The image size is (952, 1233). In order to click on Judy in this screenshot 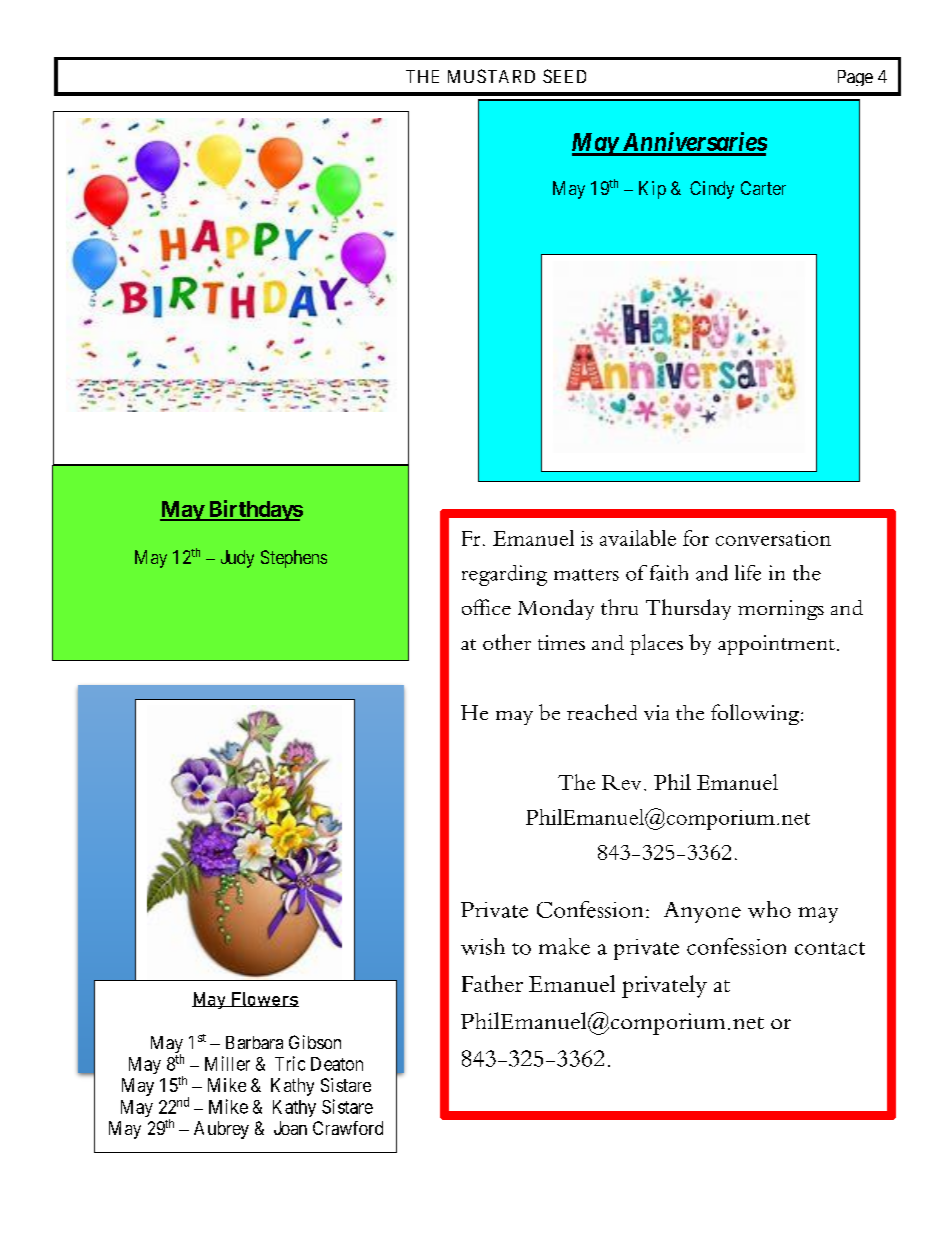, I will do `click(237, 559)`.
